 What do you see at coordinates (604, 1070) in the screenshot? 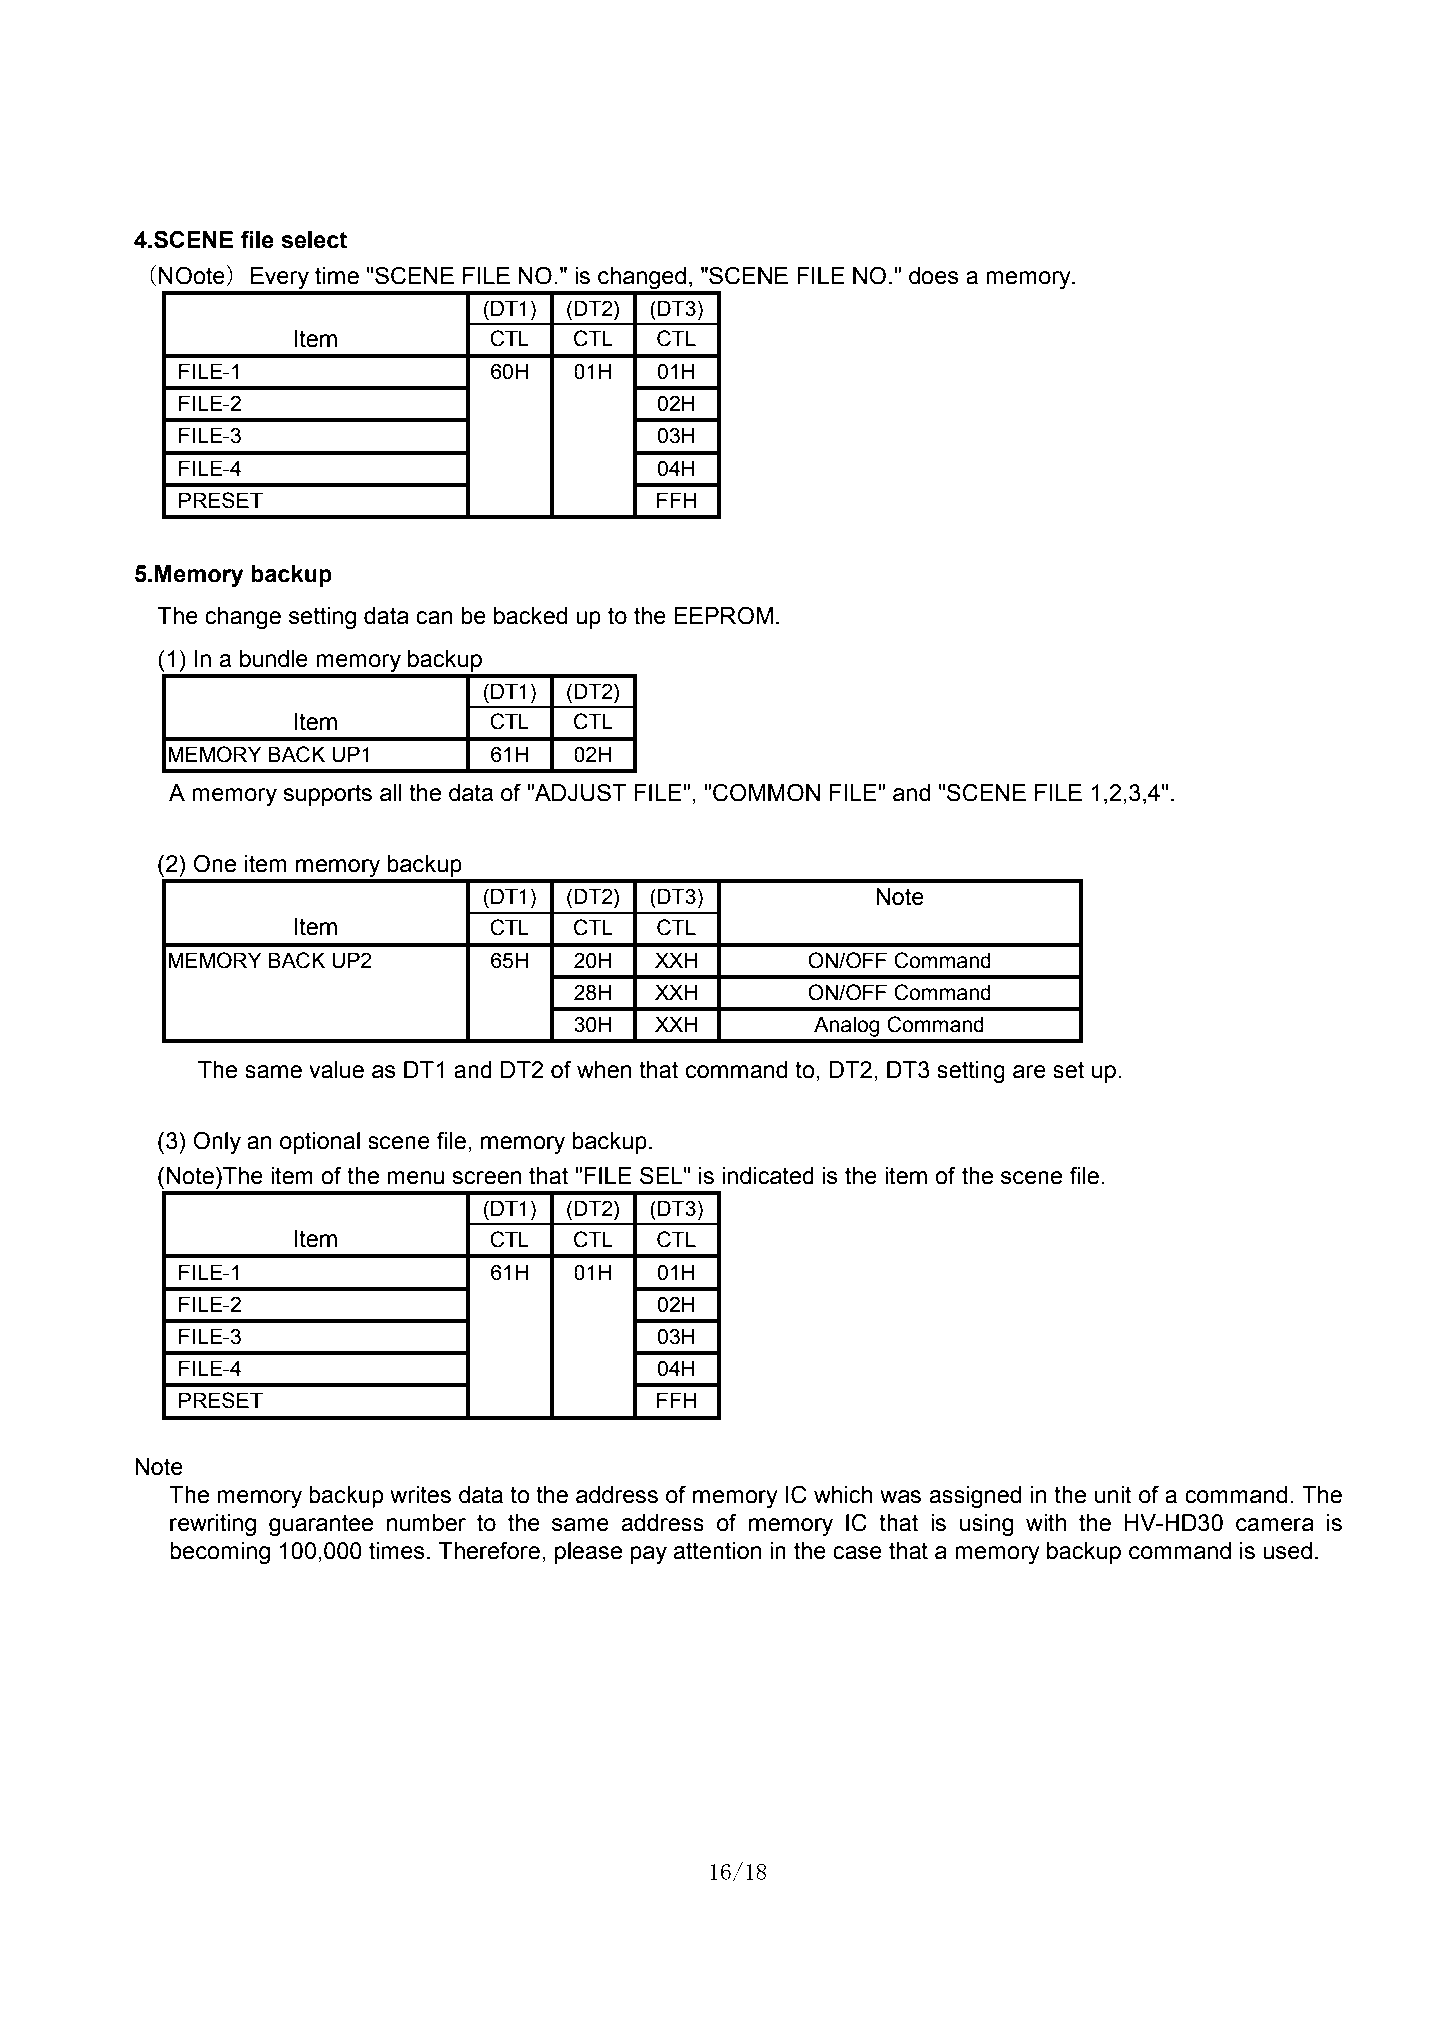
I see `when` at bounding box center [604, 1070].
